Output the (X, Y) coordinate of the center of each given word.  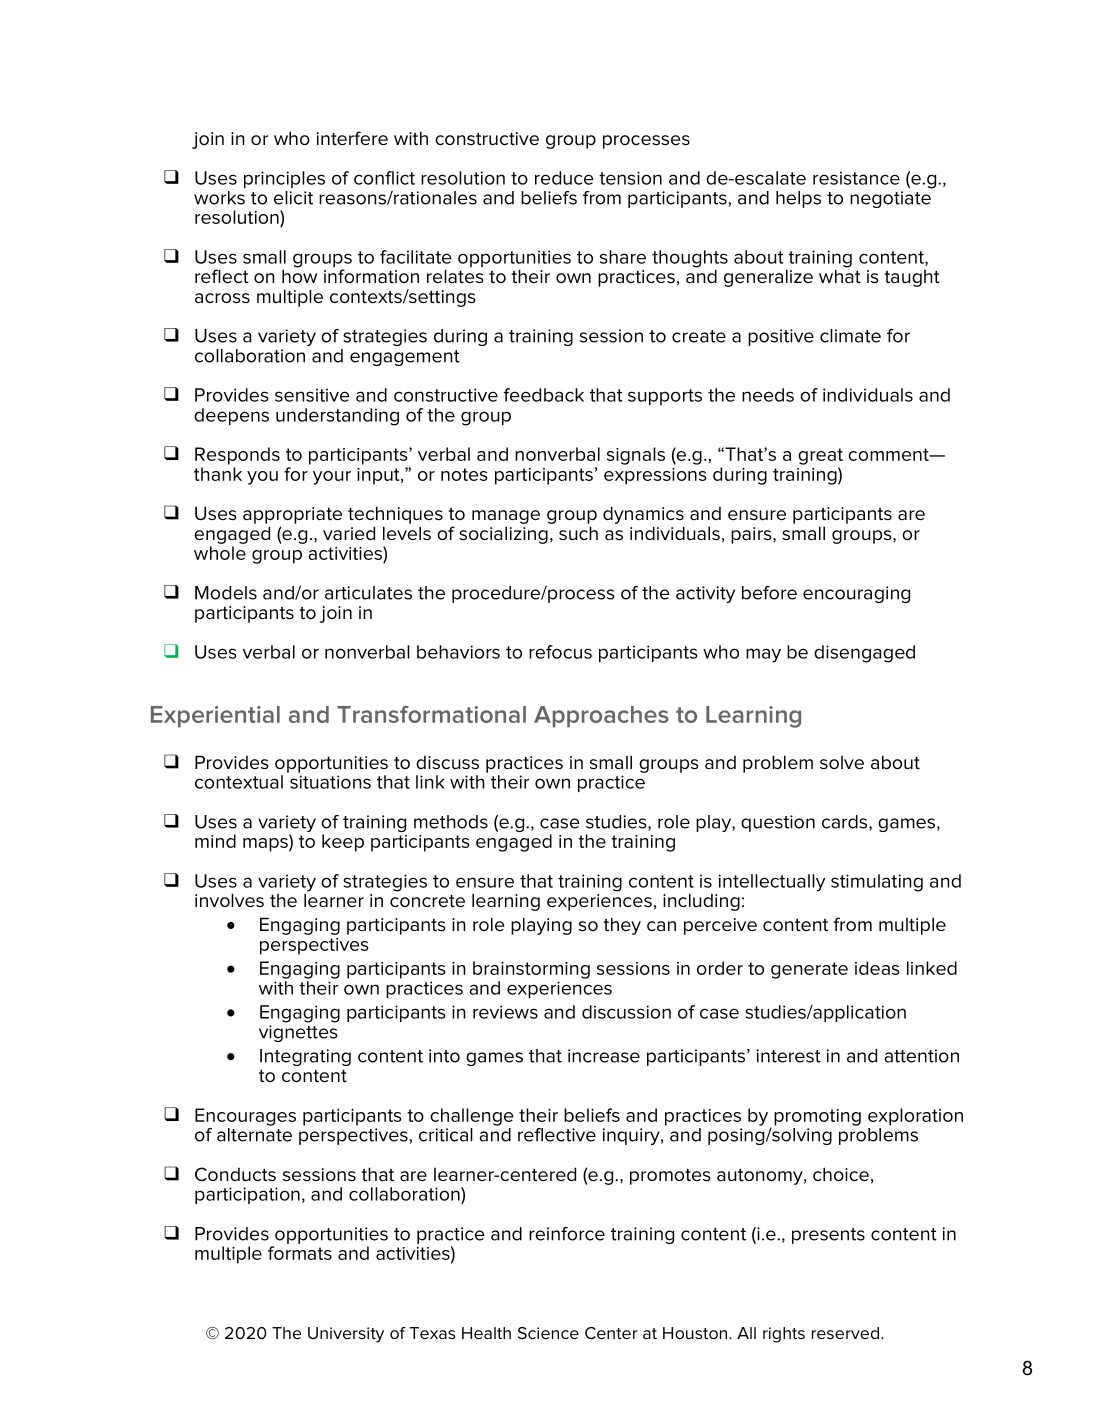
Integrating (305, 1057)
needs (768, 395)
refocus (560, 652)
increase (604, 1056)
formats (300, 1253)
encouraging (856, 594)
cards (846, 823)
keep (343, 843)
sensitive (312, 395)
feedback (544, 395)
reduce (564, 178)
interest (789, 1056)
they (622, 926)
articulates (368, 593)
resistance (856, 178)
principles (284, 179)
